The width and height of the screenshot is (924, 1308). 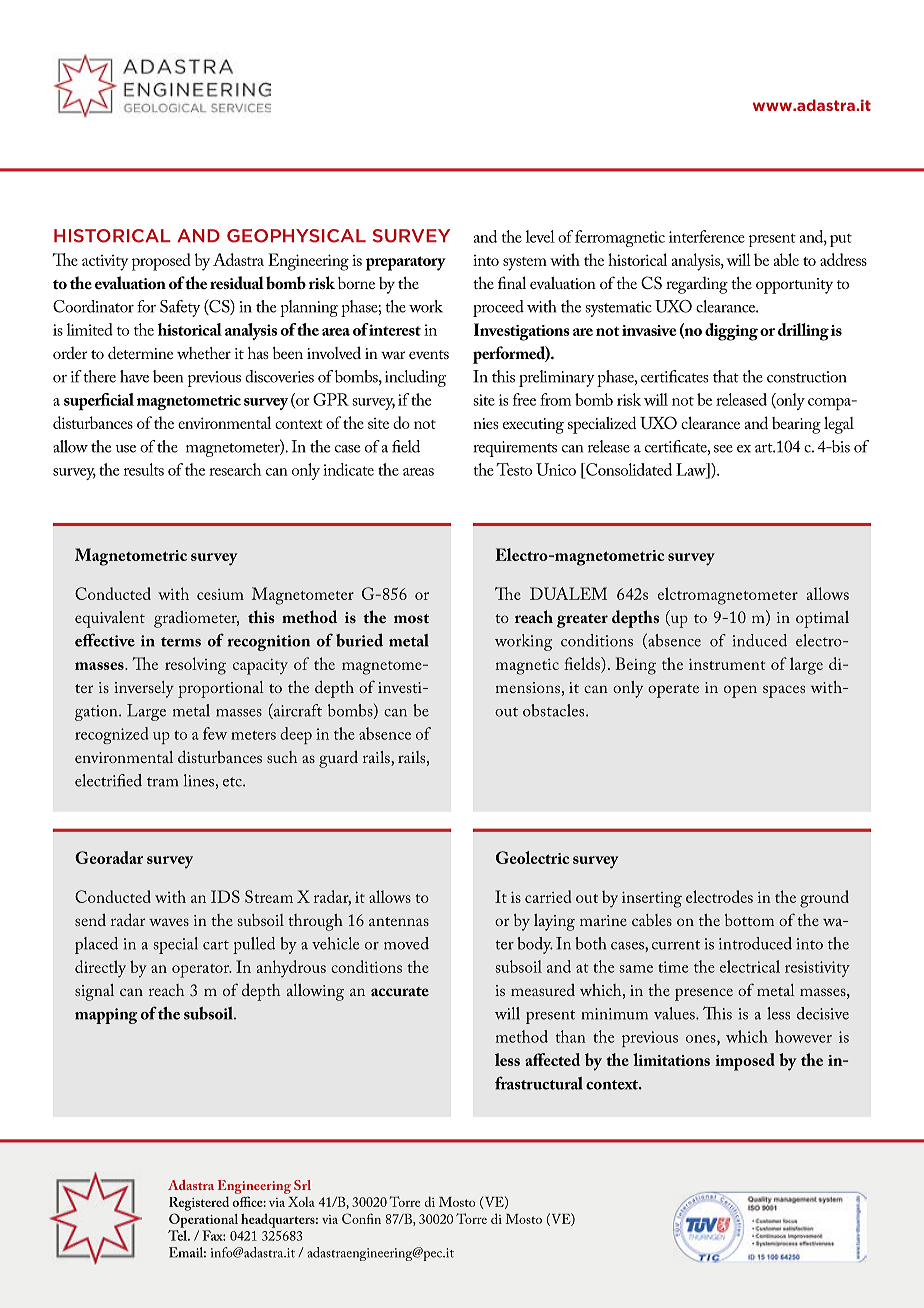 What do you see at coordinates (338, 759) in the screenshot?
I see `guard` at bounding box center [338, 759].
